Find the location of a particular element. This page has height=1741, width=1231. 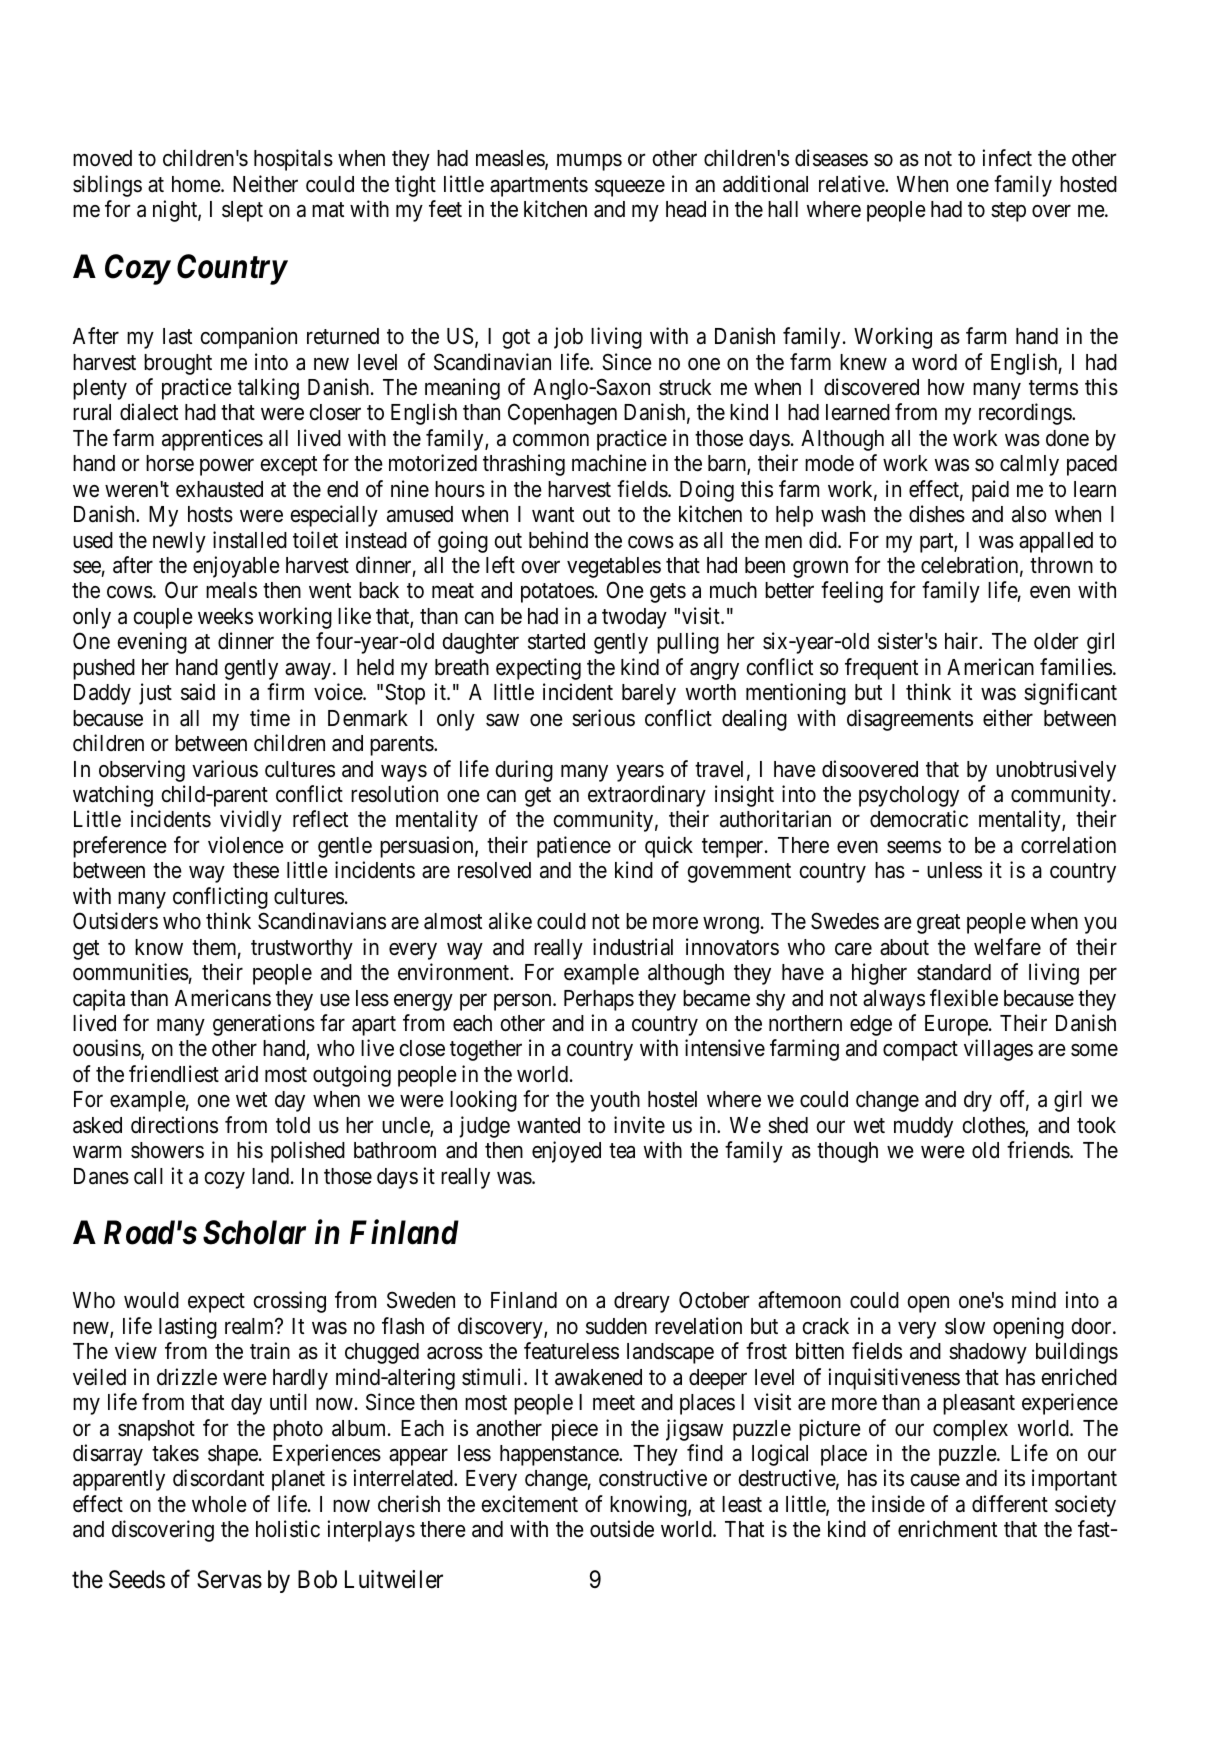

seems is located at coordinates (914, 847).
